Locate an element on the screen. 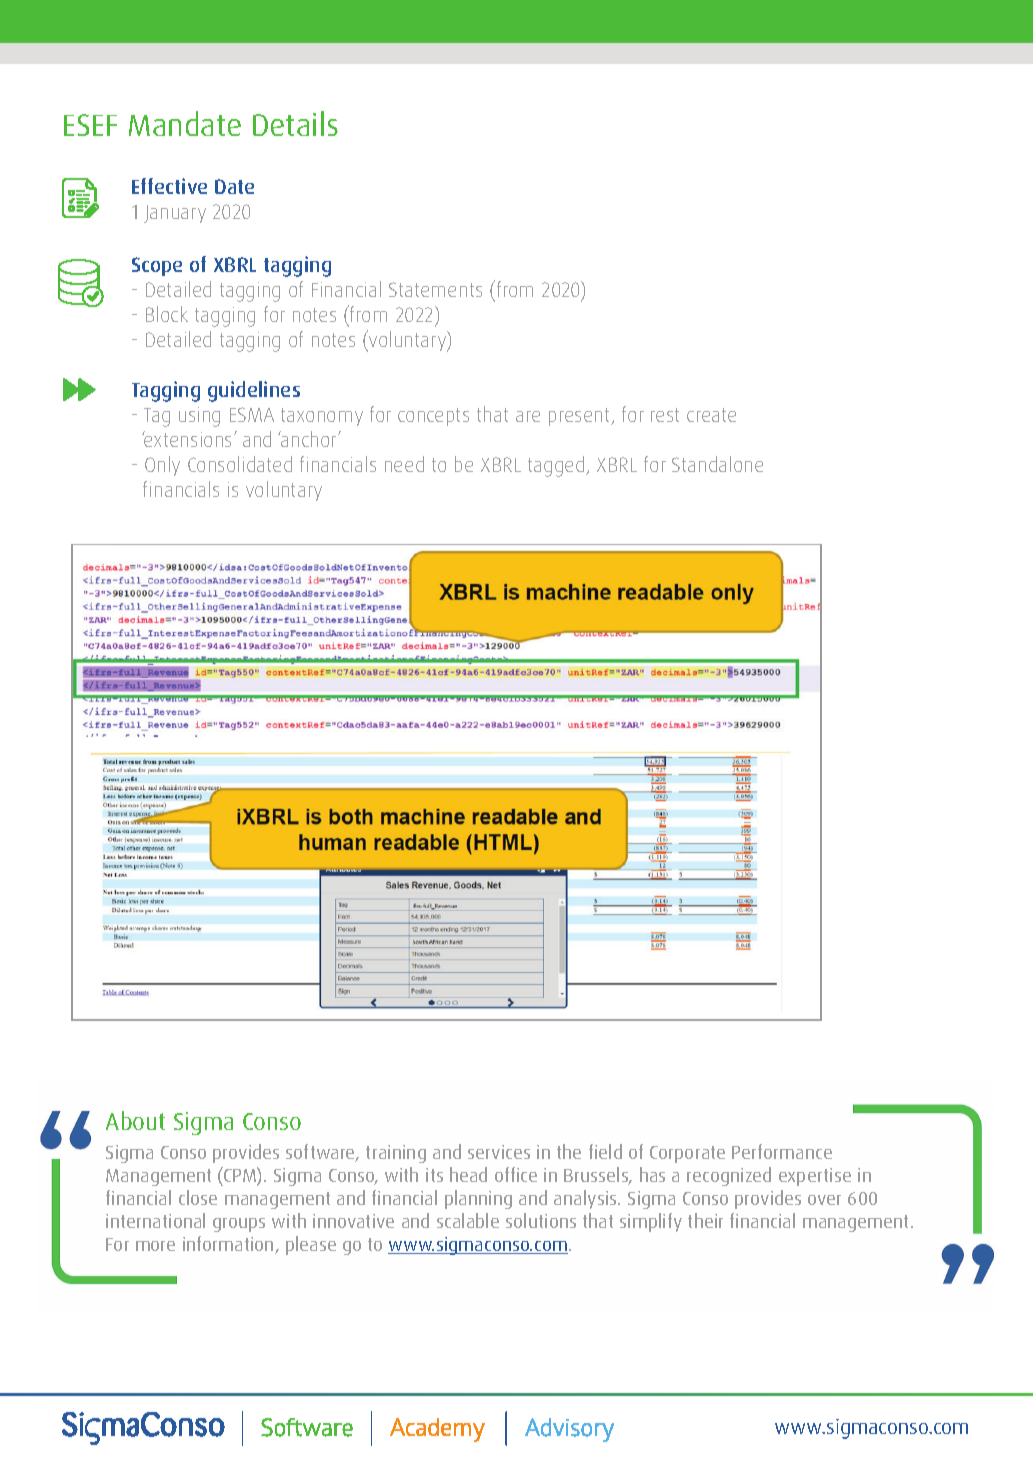  Effective is located at coordinates (169, 186).
